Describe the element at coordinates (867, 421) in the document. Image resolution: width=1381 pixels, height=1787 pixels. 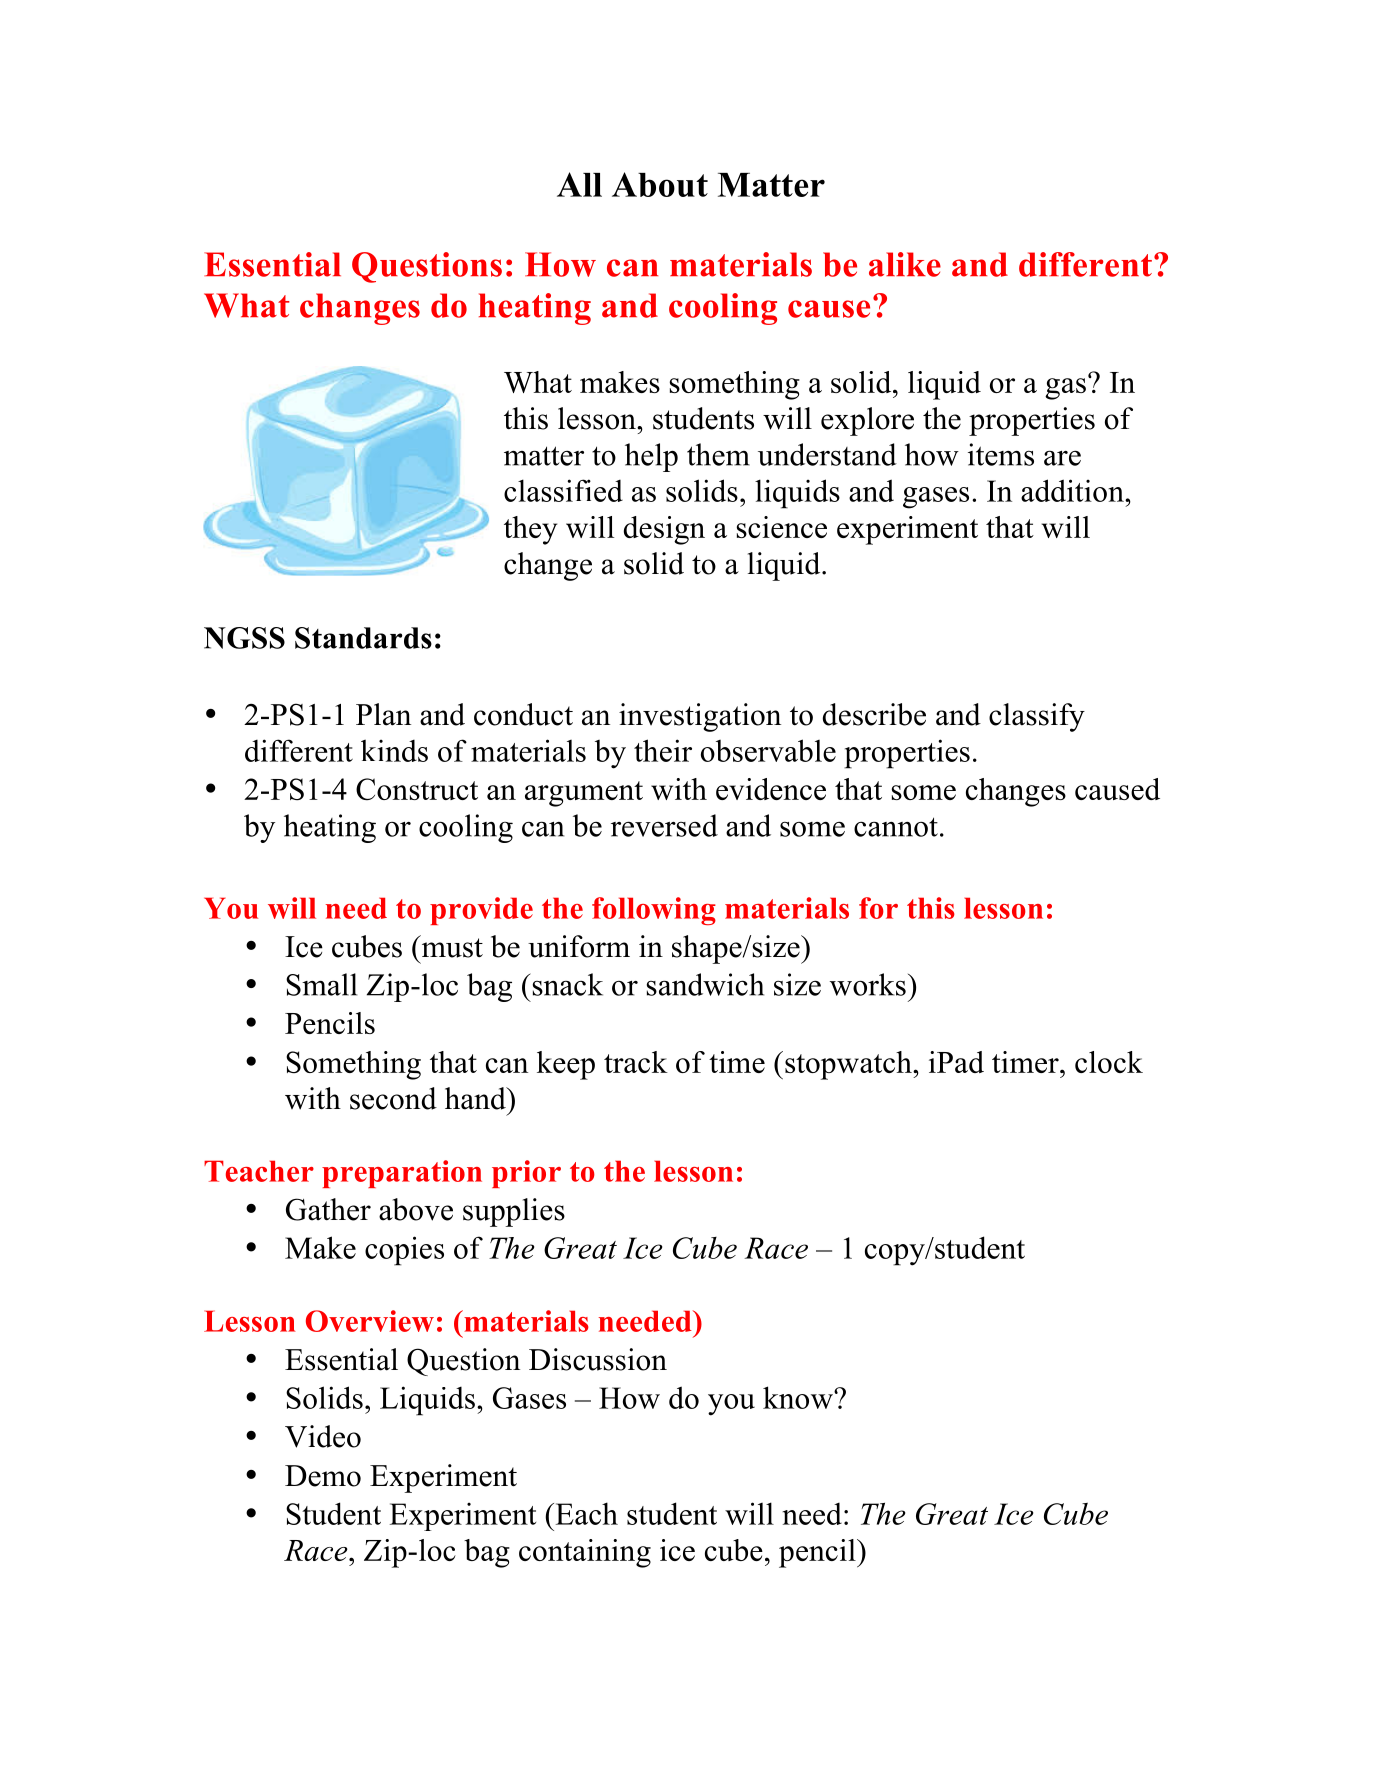
I see `explore` at that location.
